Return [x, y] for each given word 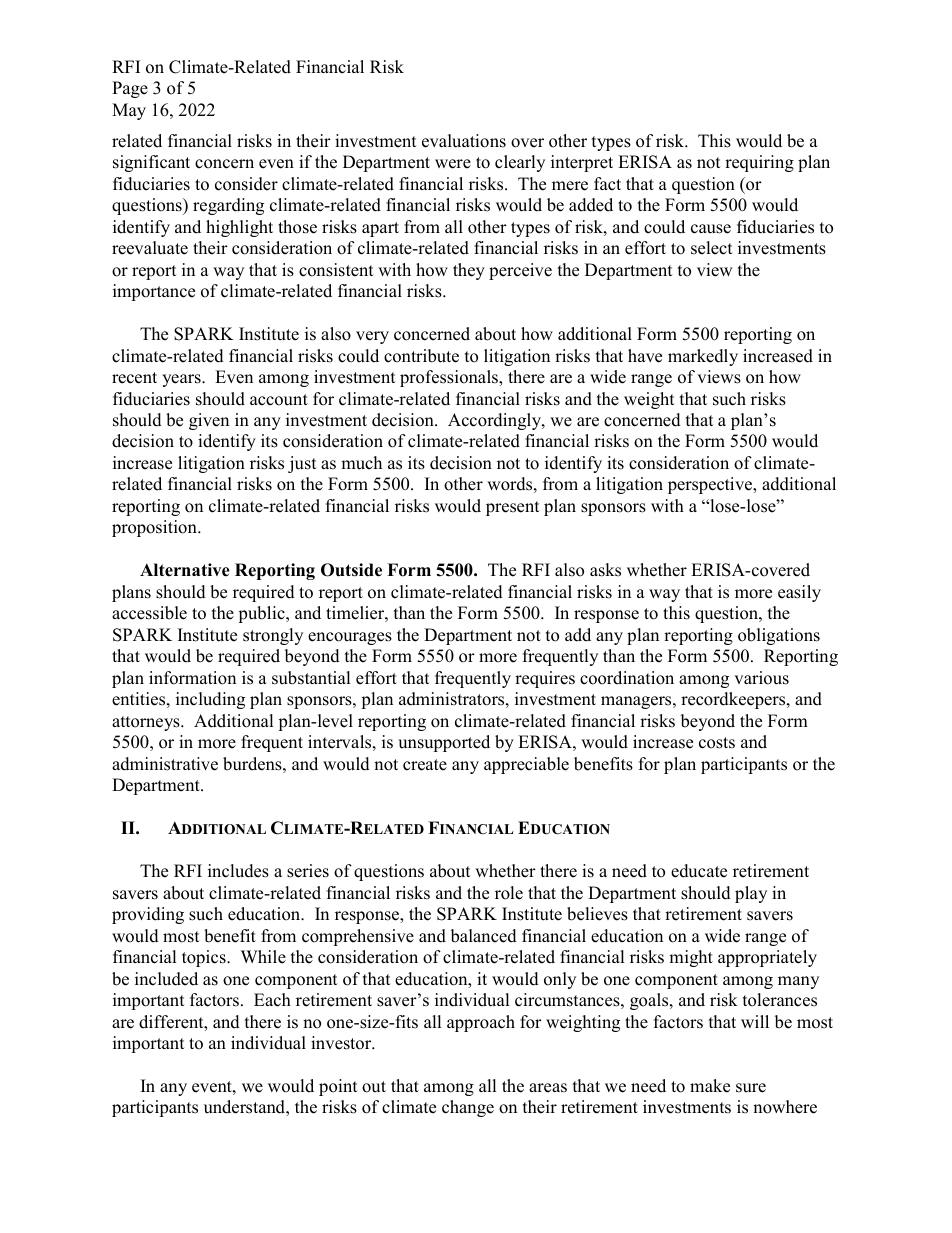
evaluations [464, 141]
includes [238, 871]
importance [154, 292]
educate [699, 871]
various [761, 678]
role [509, 893]
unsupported [444, 743]
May [129, 111]
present [512, 508]
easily [799, 593]
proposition [155, 528]
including [210, 700]
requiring [759, 163]
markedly [703, 357]
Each [272, 1000]
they [469, 271]
